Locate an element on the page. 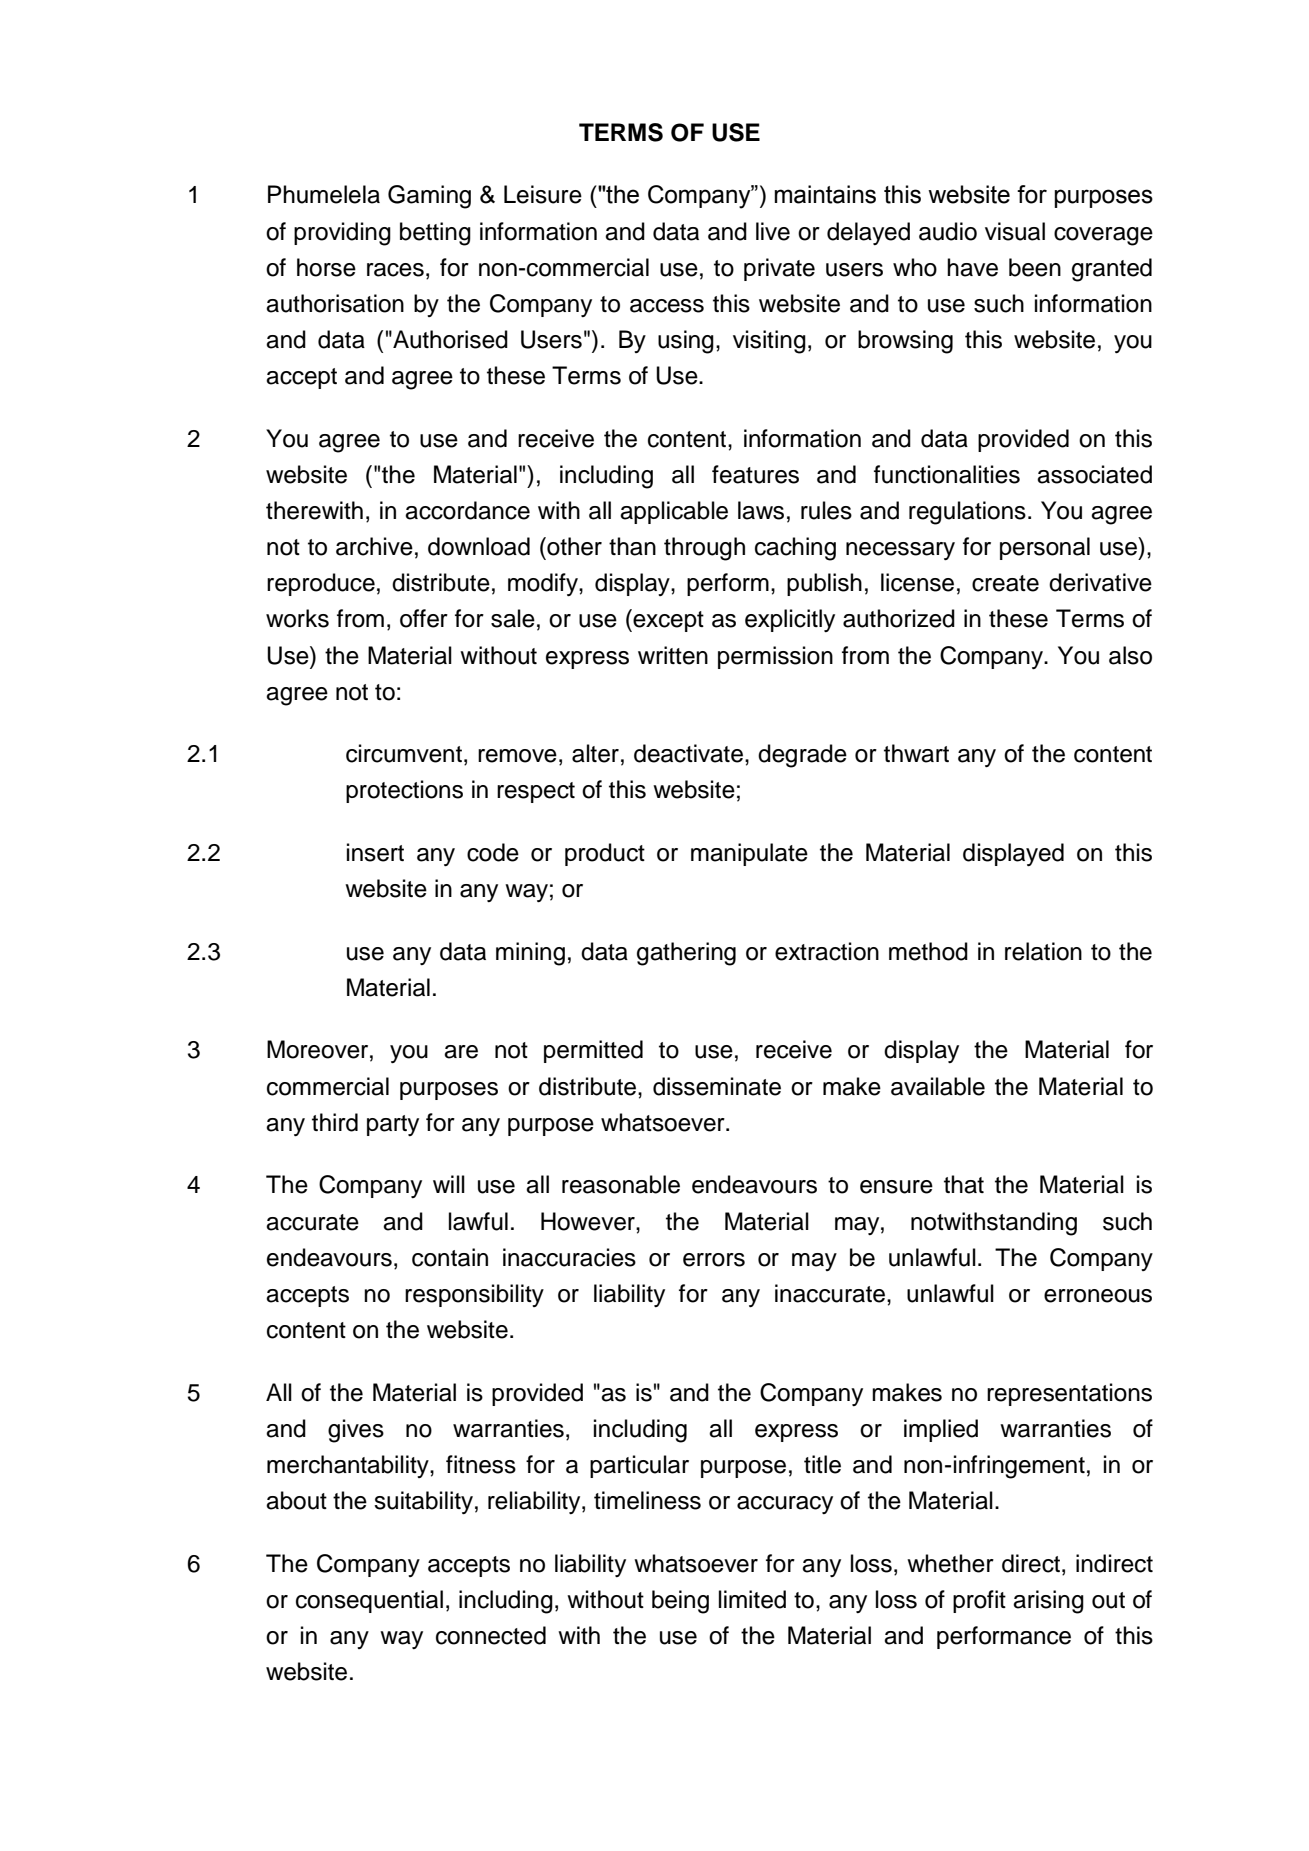 Image resolution: width=1309 pixels, height=1851 pixels. races is located at coordinates (395, 270).
